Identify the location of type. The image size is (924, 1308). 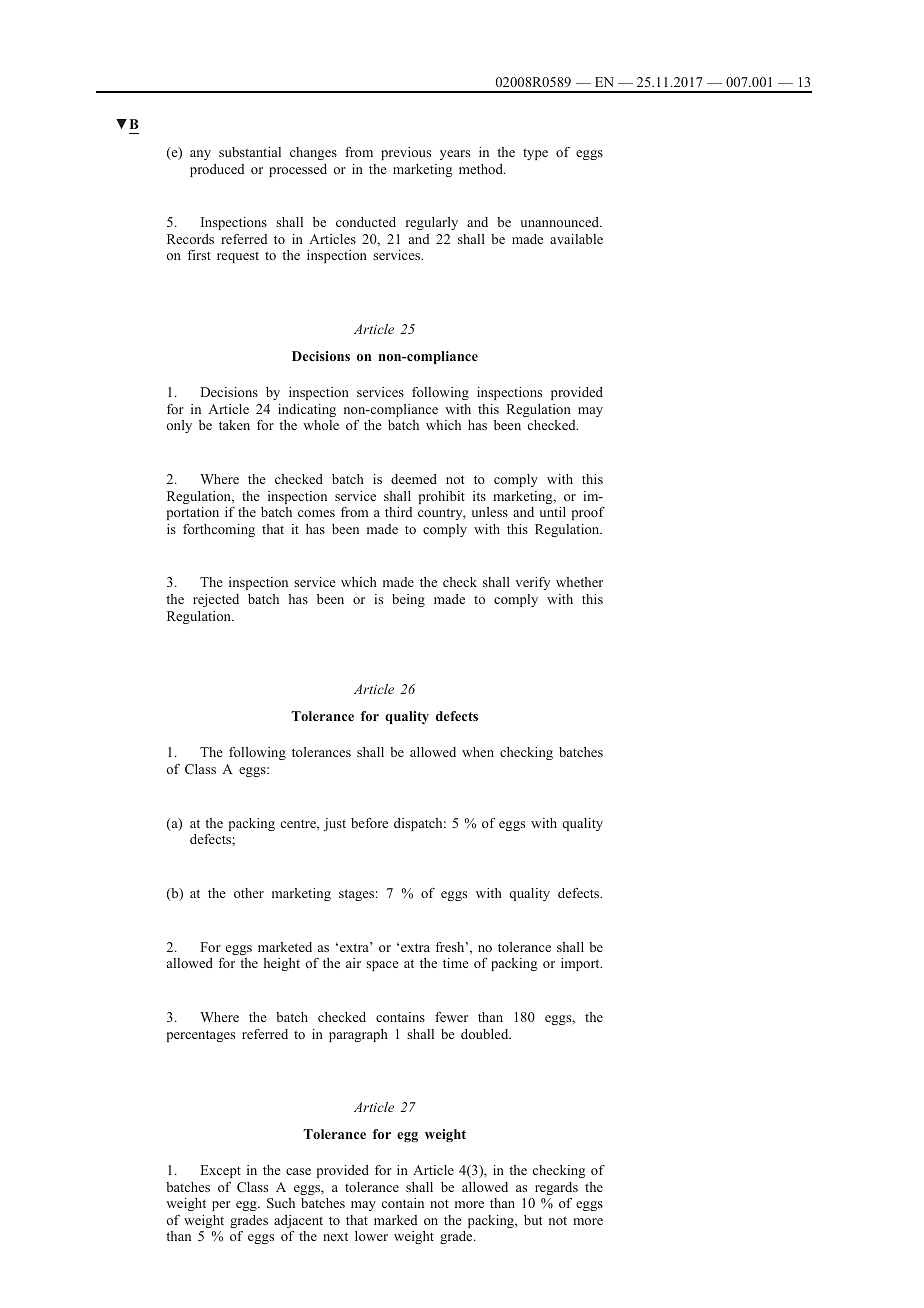
(535, 154).
